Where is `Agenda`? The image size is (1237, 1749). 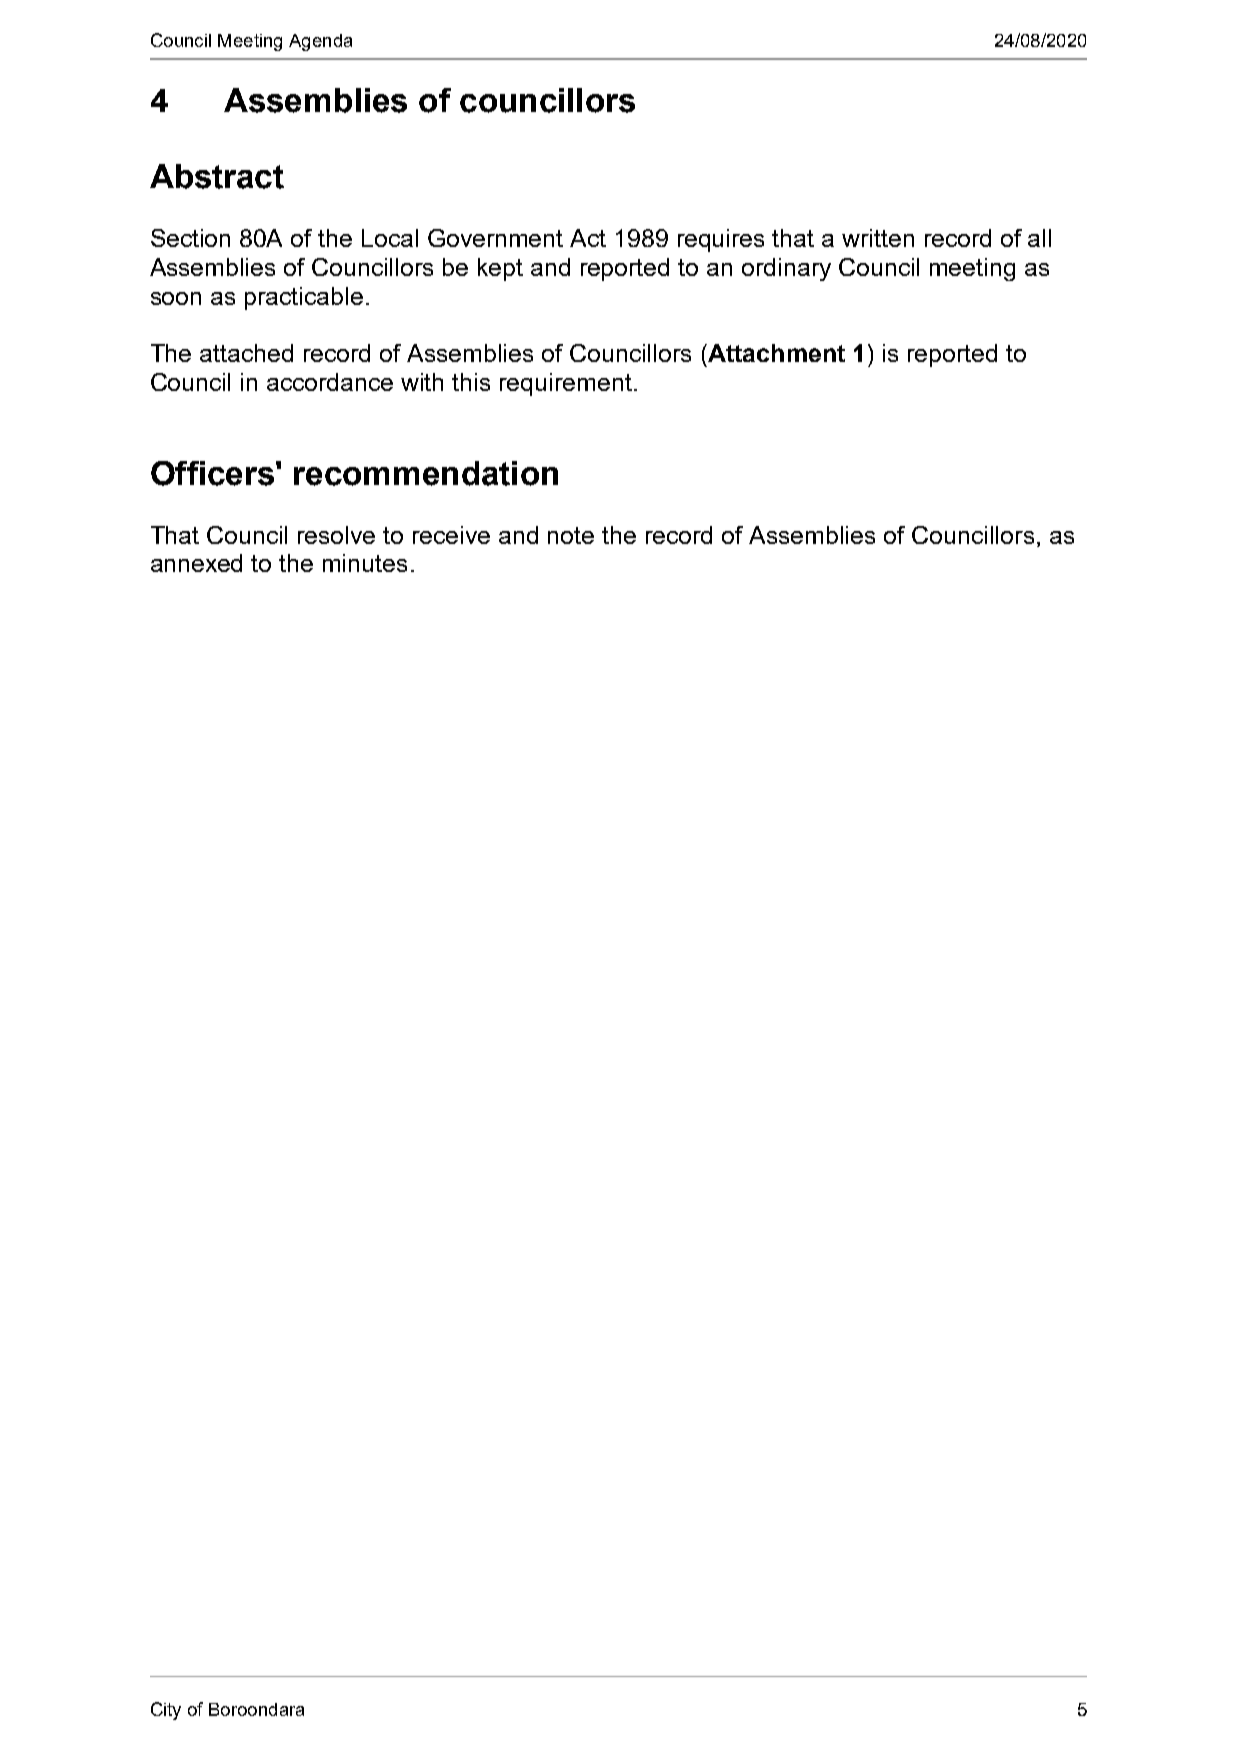
Agenda is located at coordinates (320, 42).
